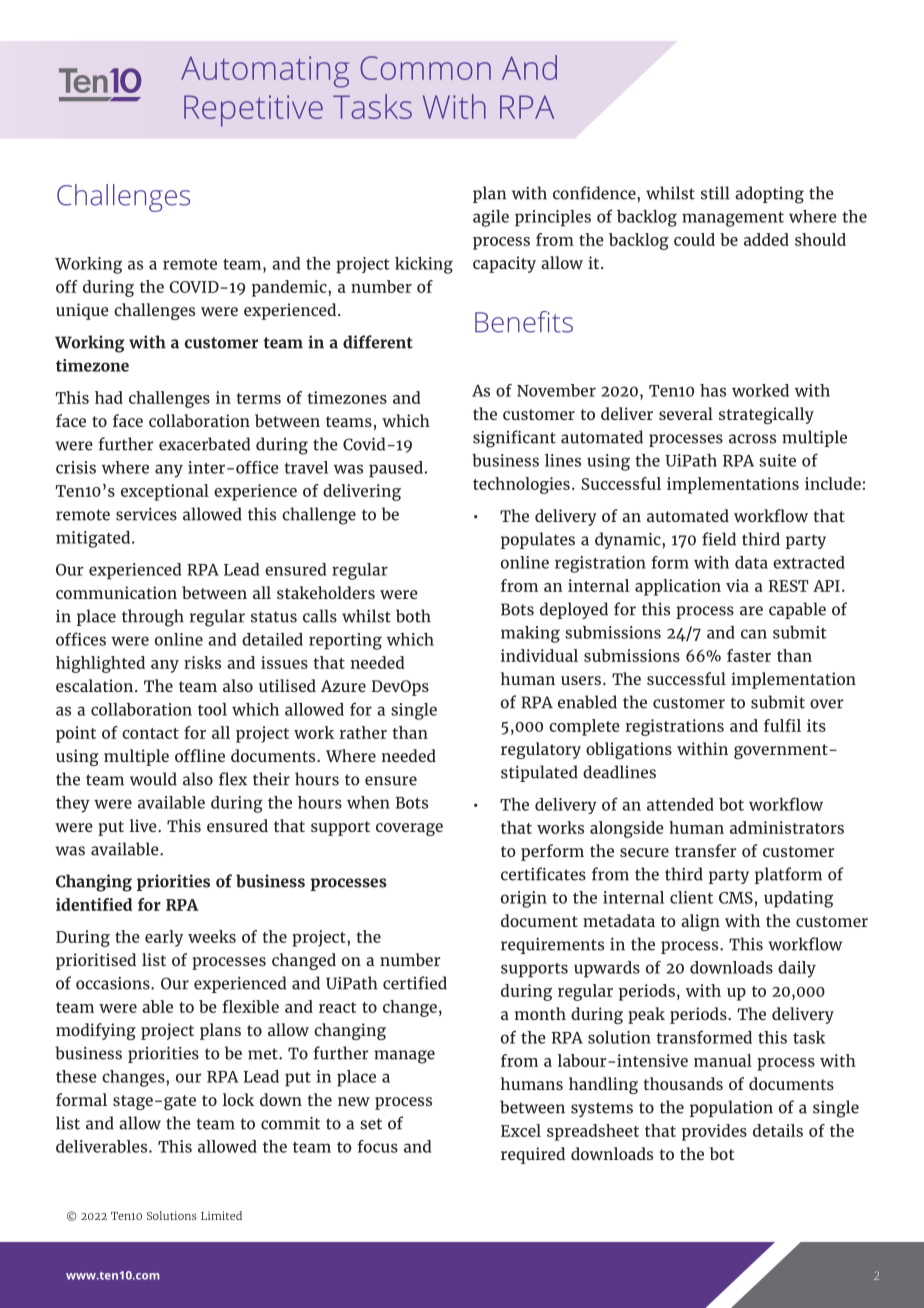  I want to click on Common, so click(425, 68).
